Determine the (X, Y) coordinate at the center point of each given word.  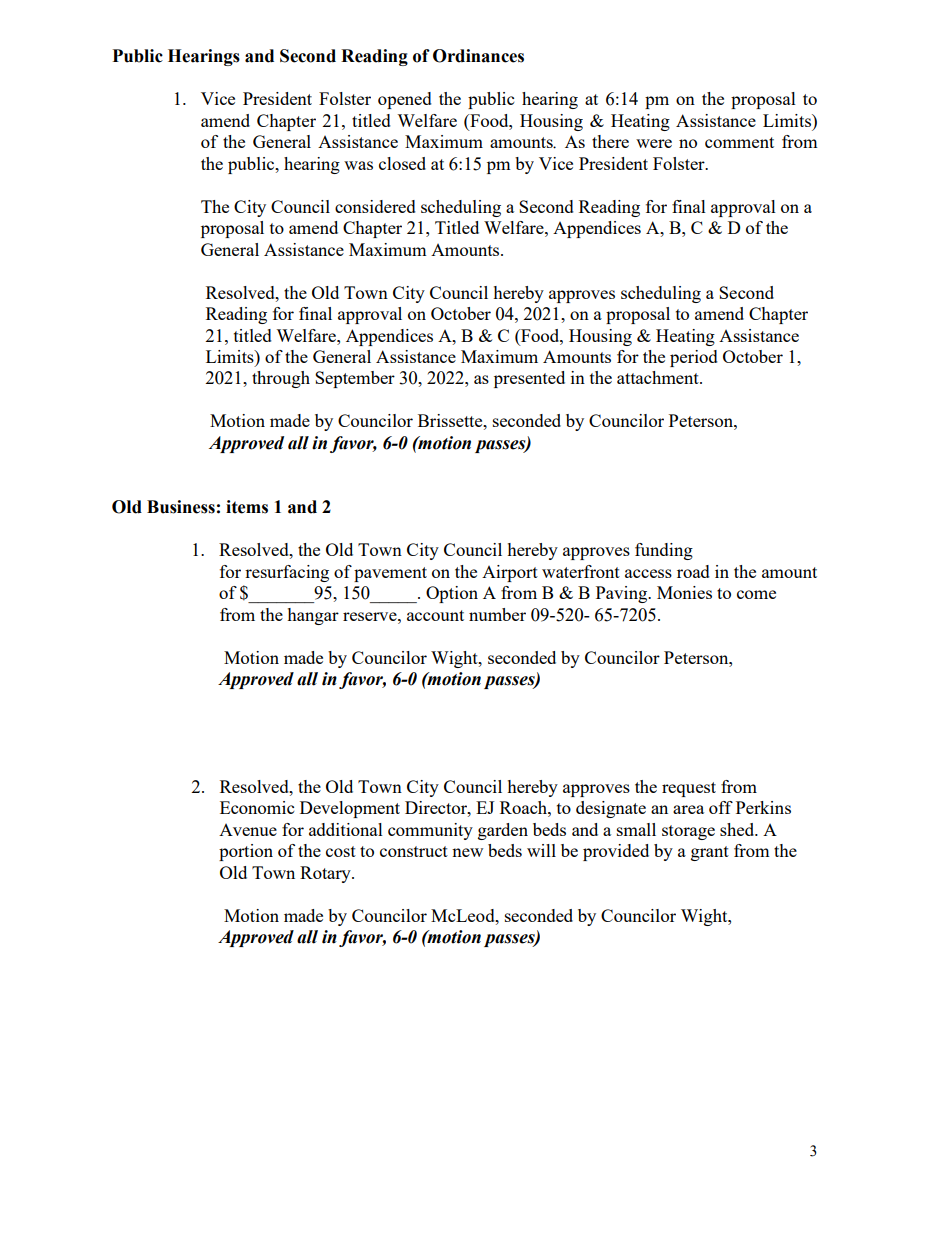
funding (664, 551)
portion (246, 852)
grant (710, 853)
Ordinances (478, 56)
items (247, 507)
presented (529, 379)
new (467, 852)
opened (405, 100)
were (654, 143)
